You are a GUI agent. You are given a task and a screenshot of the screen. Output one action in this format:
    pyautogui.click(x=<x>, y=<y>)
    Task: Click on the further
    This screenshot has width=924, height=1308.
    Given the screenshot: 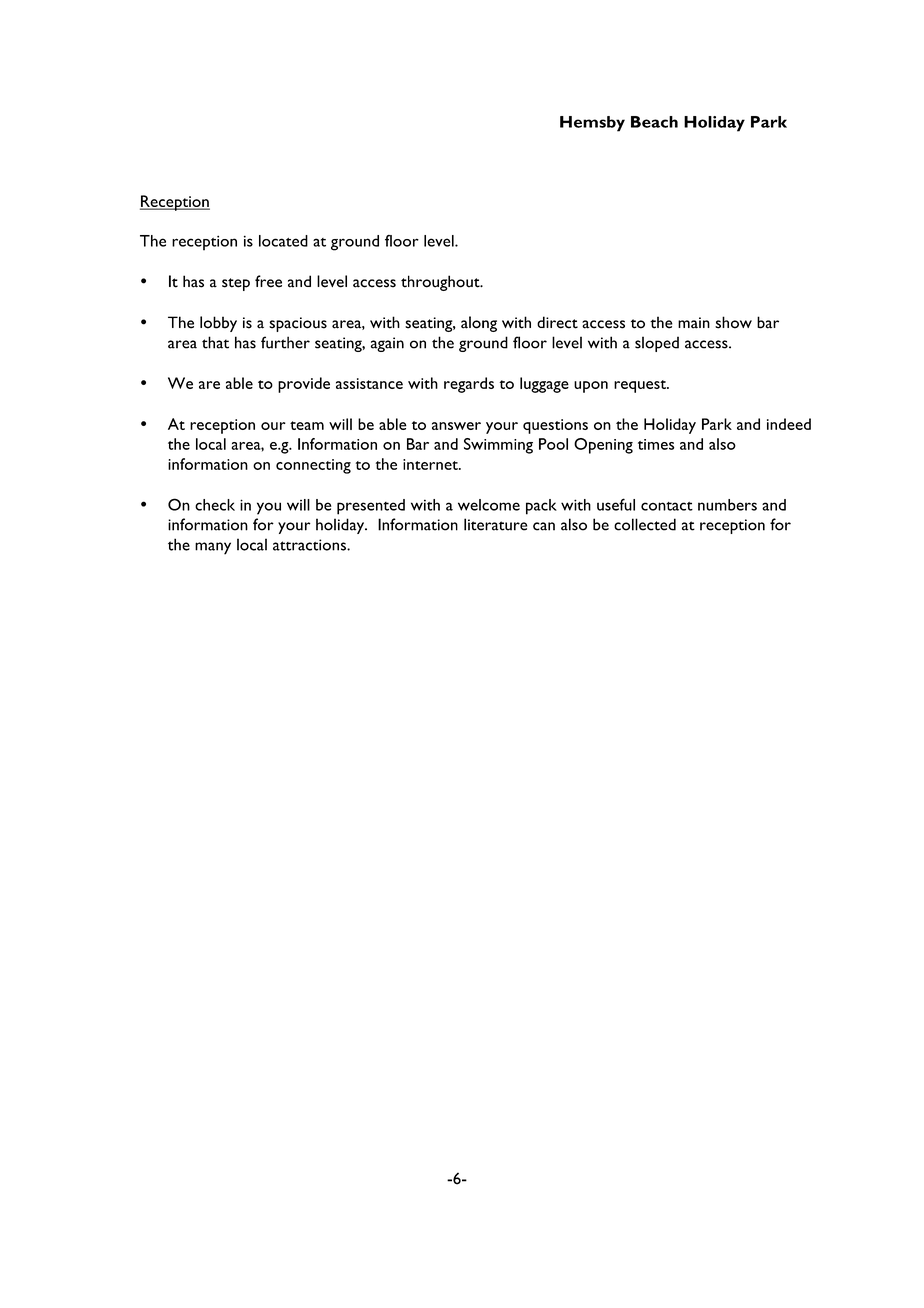 What is the action you would take?
    pyautogui.click(x=285, y=342)
